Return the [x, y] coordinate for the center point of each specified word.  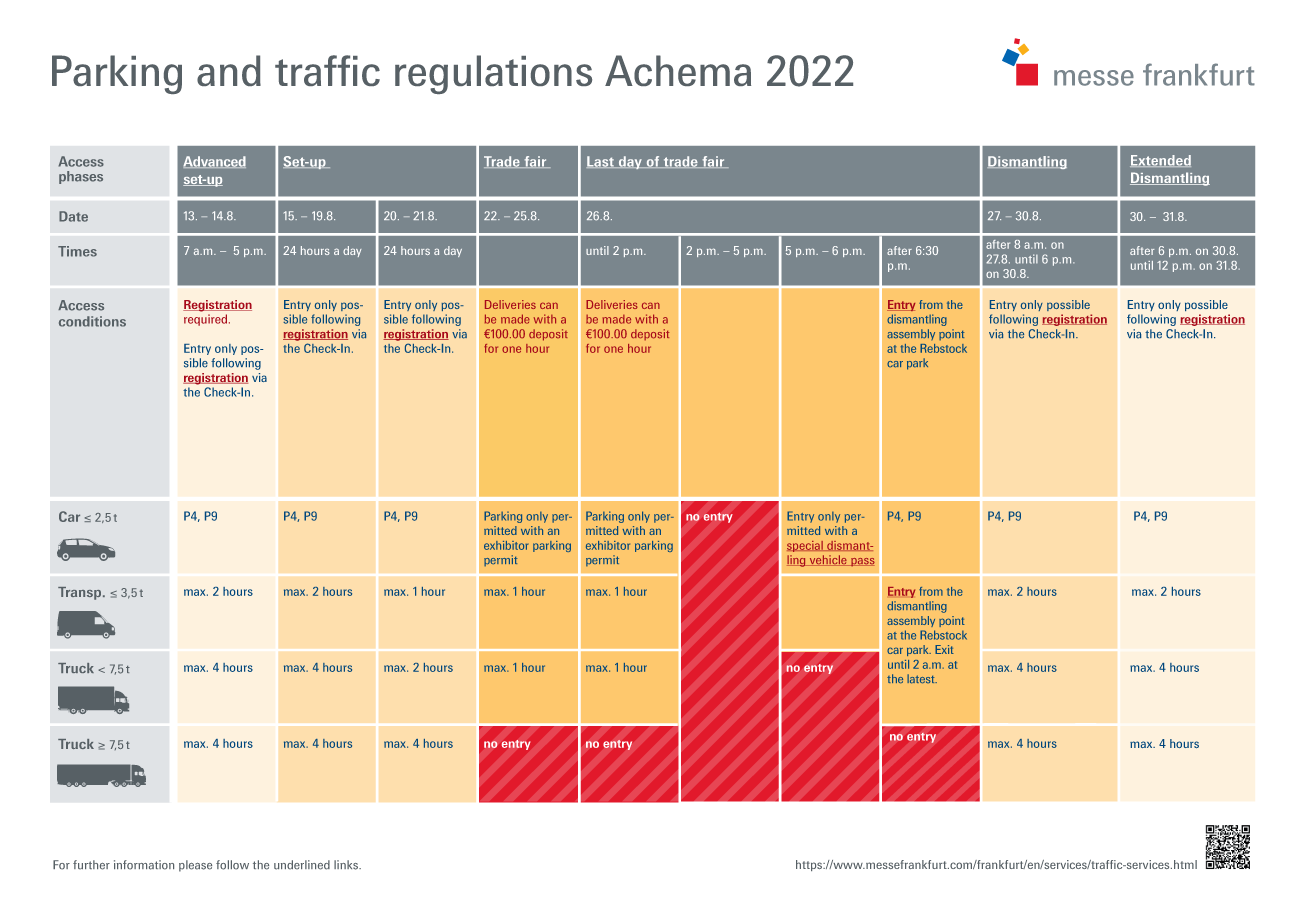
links [347, 865]
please [195, 866]
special [806, 546]
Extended [1160, 161]
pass [862, 562]
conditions [92, 321]
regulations [493, 74]
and [229, 70]
